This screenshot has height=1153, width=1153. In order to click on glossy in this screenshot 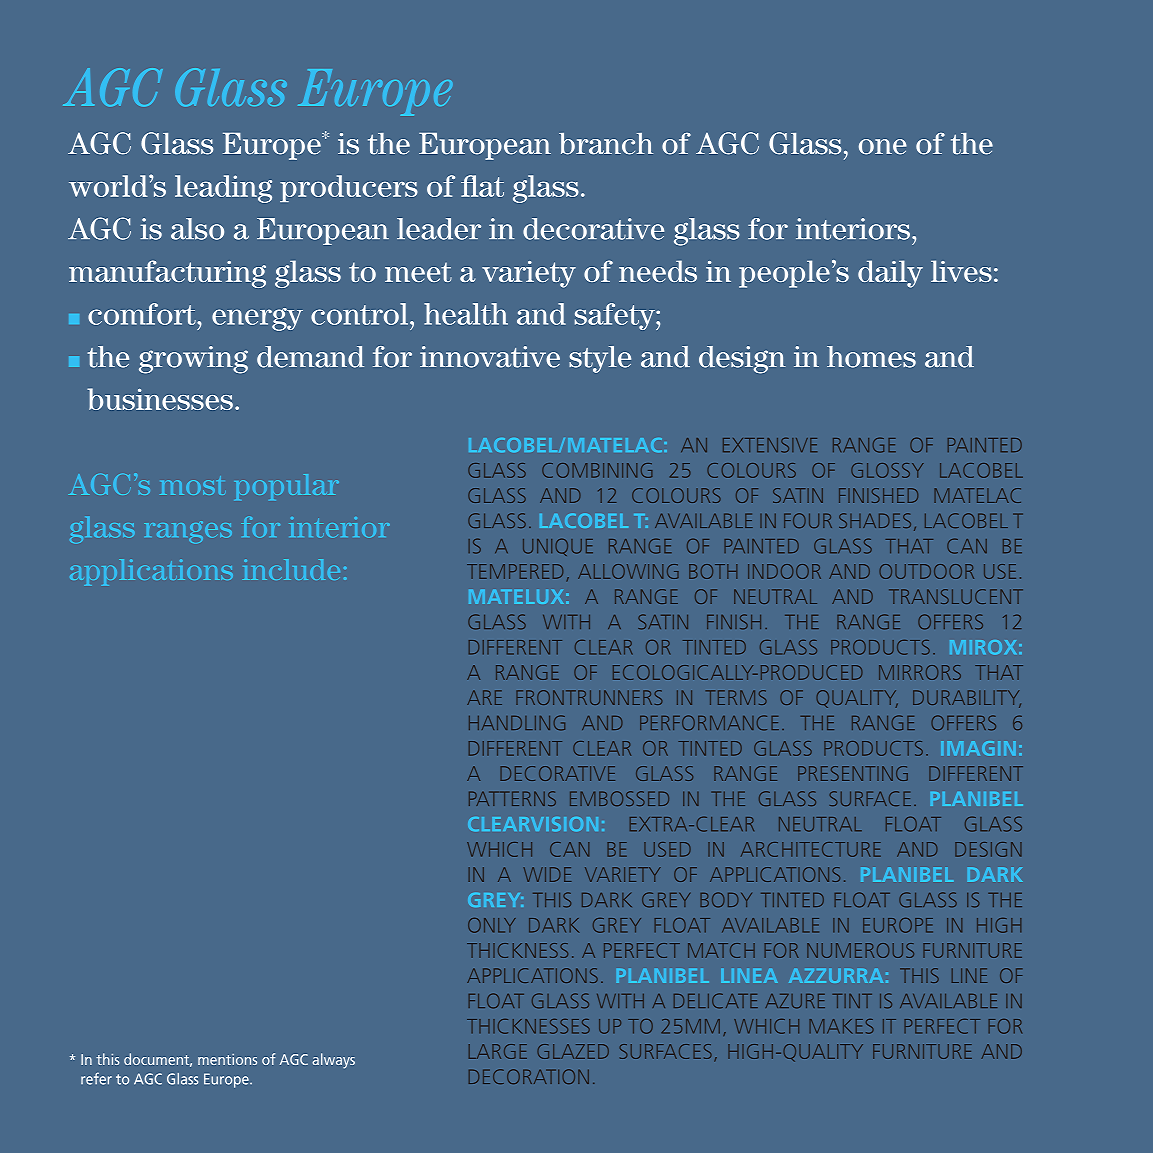, I will do `click(887, 470)`.
